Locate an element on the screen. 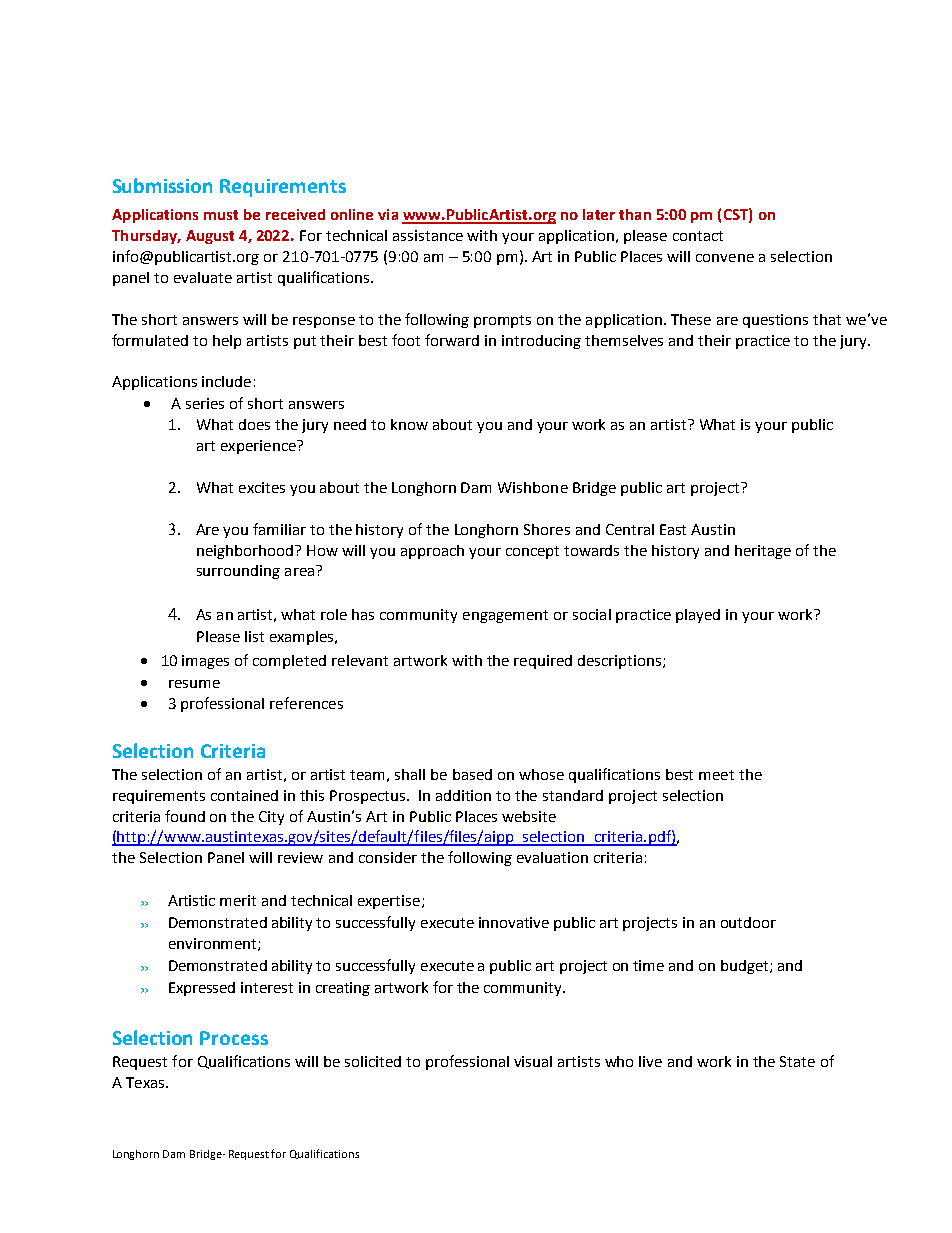 This screenshot has width=952, height=1233. contact is located at coordinates (698, 236).
